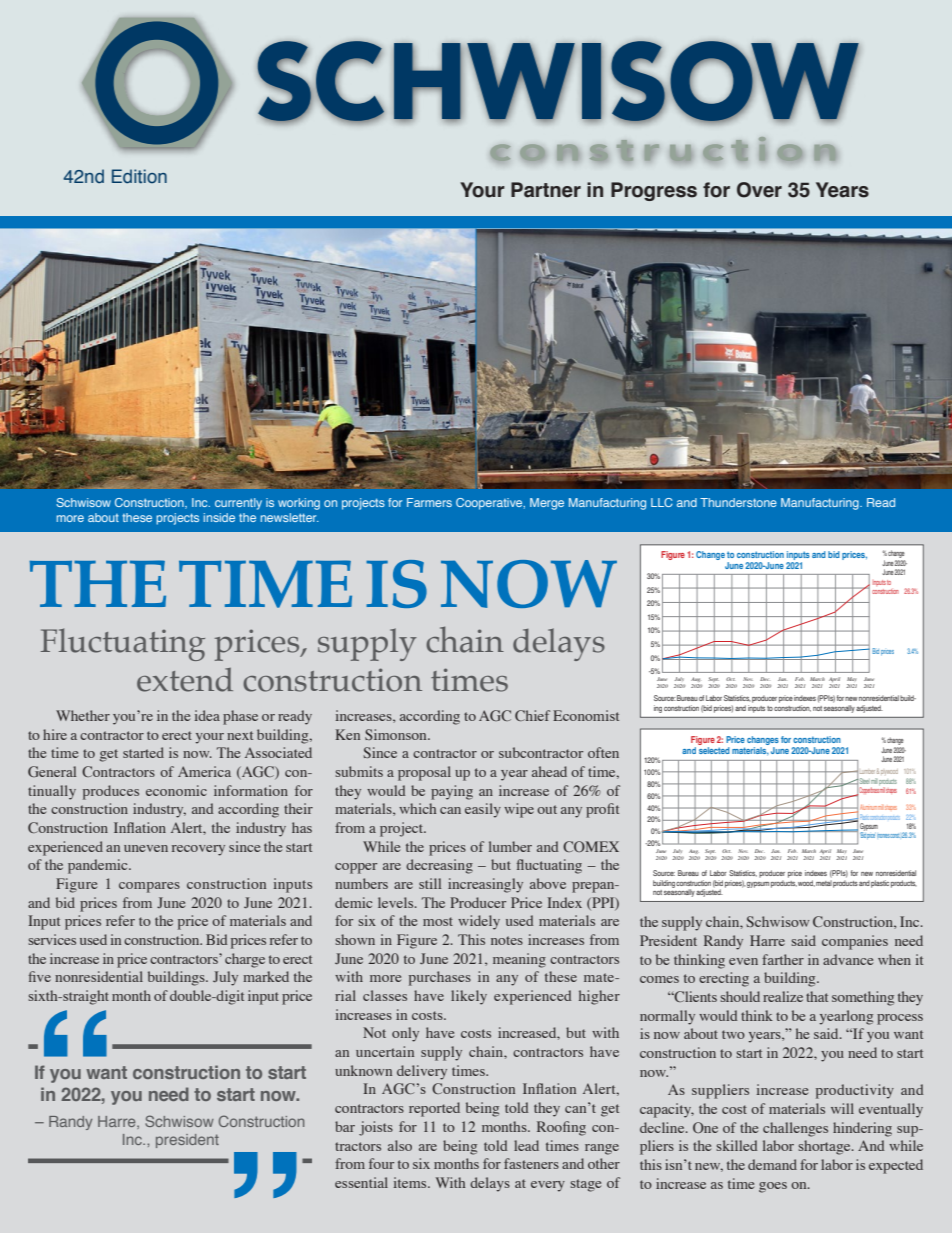  I want to click on Edition, so click(139, 176).
